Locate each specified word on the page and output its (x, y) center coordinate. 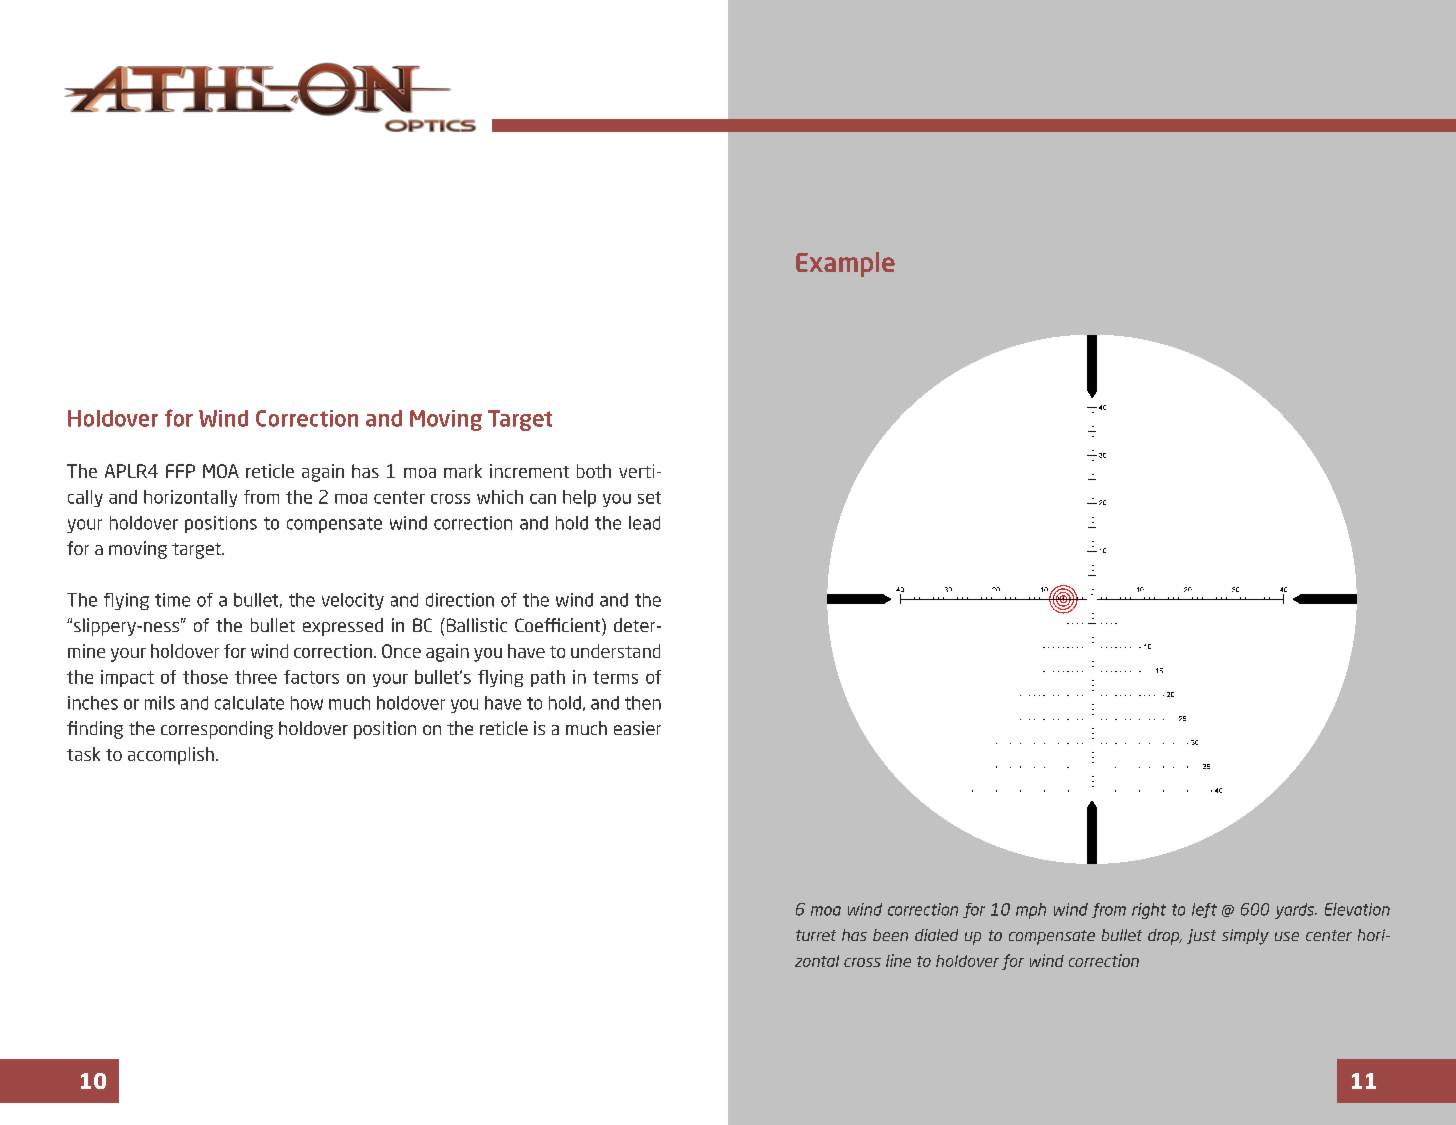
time (172, 600)
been (890, 935)
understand (615, 651)
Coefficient (559, 625)
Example (845, 264)
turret (816, 935)
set (649, 497)
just (1201, 936)
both (594, 471)
